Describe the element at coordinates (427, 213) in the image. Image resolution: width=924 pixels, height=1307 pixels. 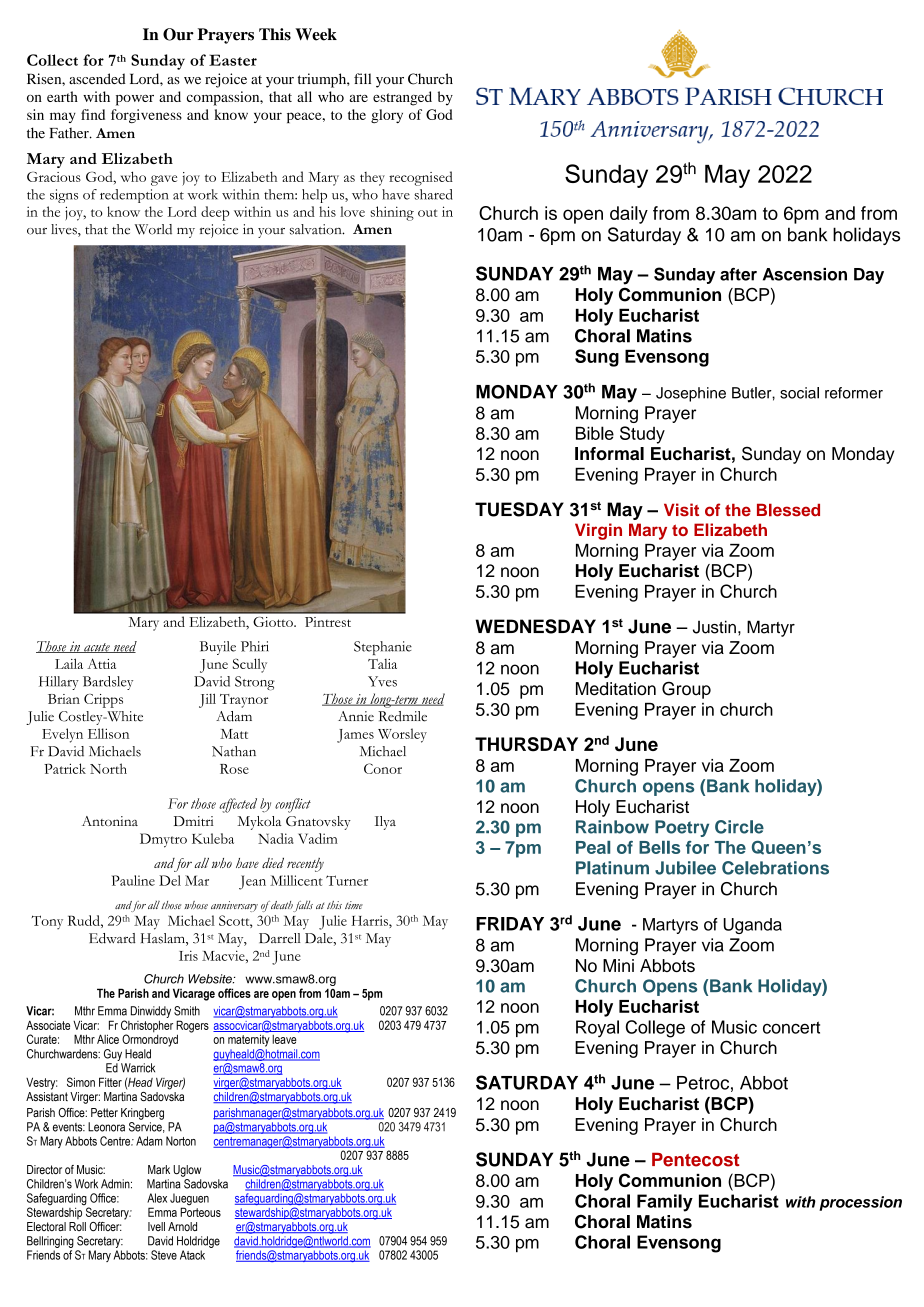
I see `out` at that location.
